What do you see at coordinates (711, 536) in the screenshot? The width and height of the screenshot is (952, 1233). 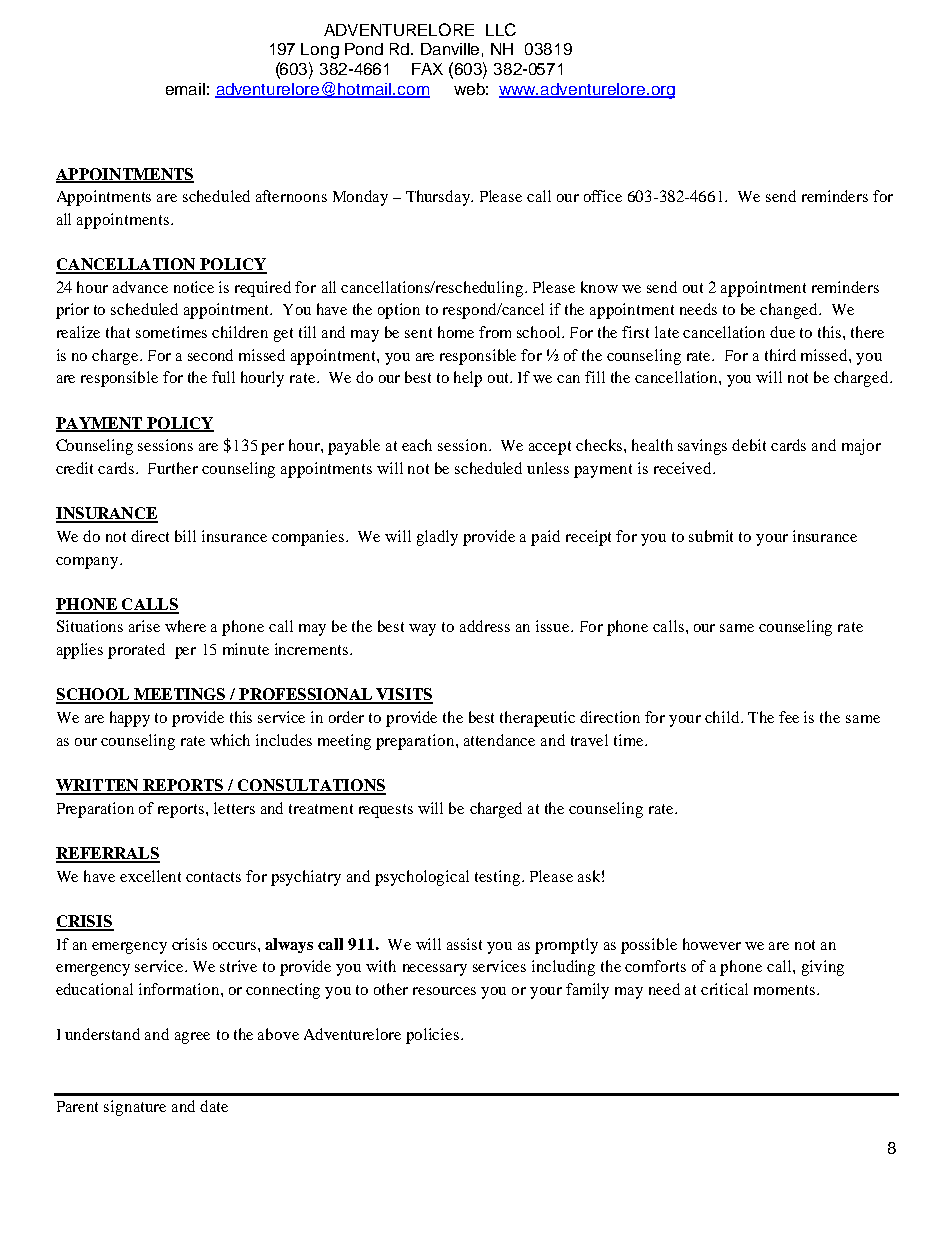 I see `submit` at bounding box center [711, 536].
